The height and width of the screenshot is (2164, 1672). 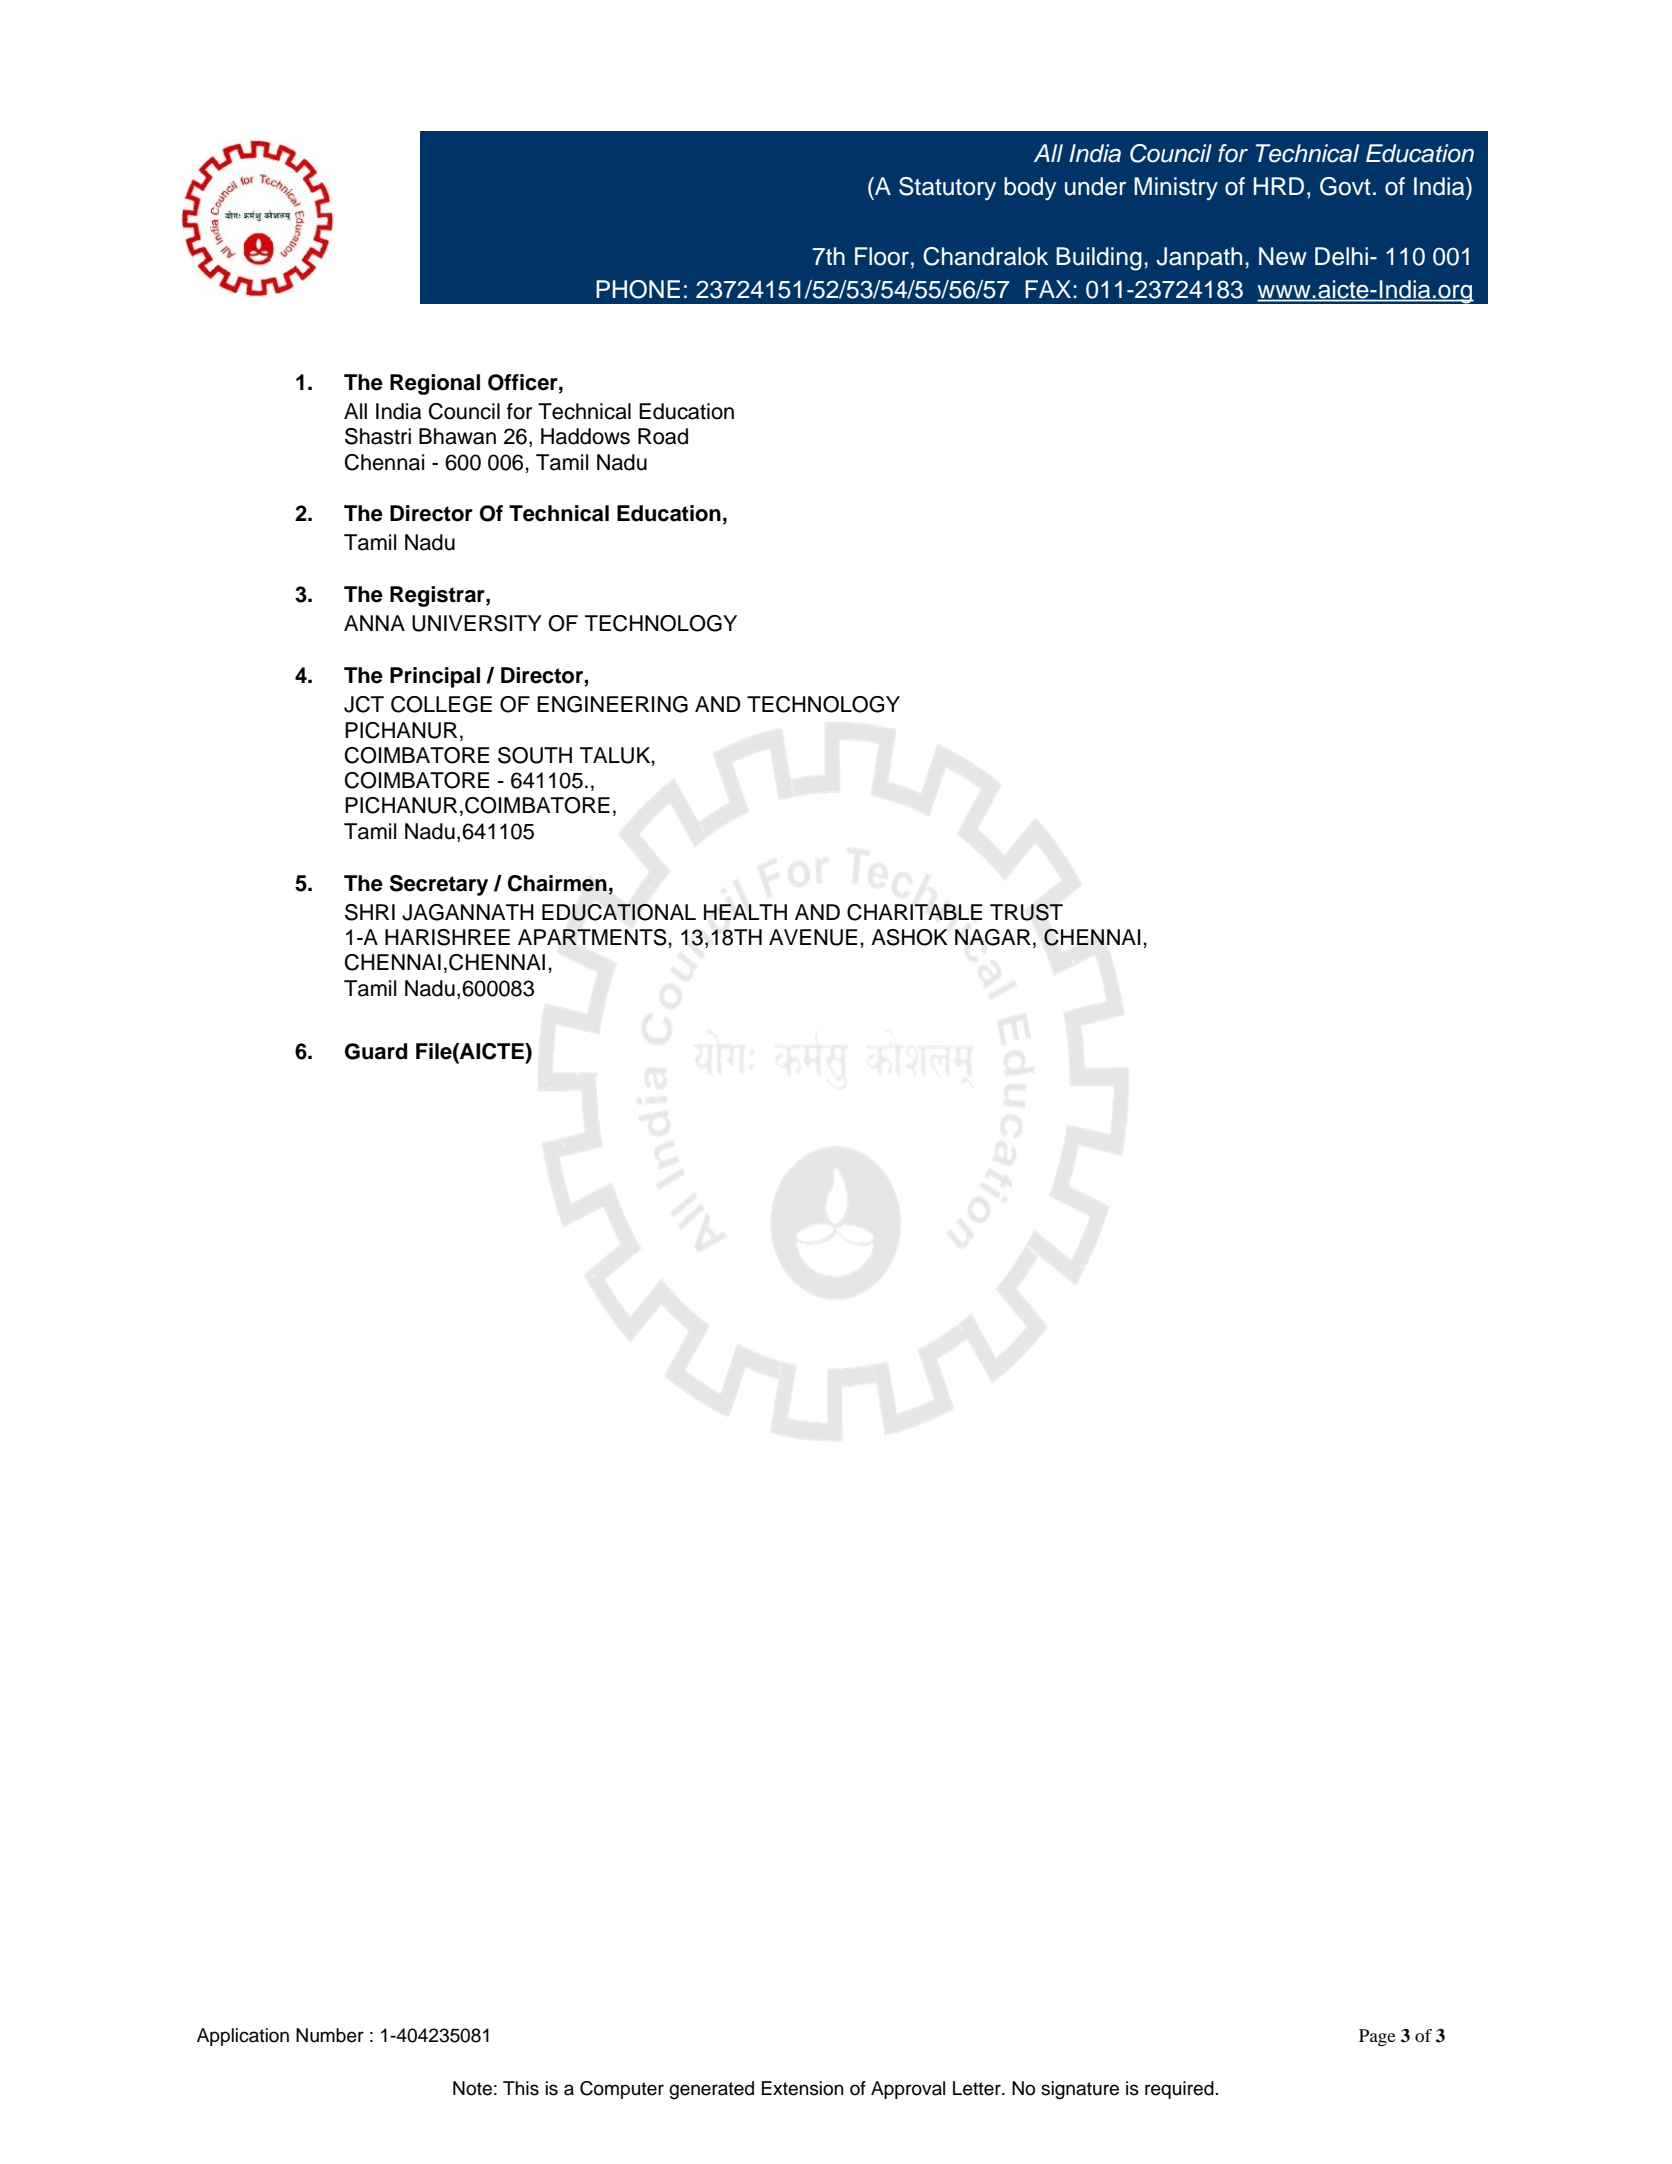 What do you see at coordinates (330, 2035) in the screenshot?
I see `Number` at bounding box center [330, 2035].
